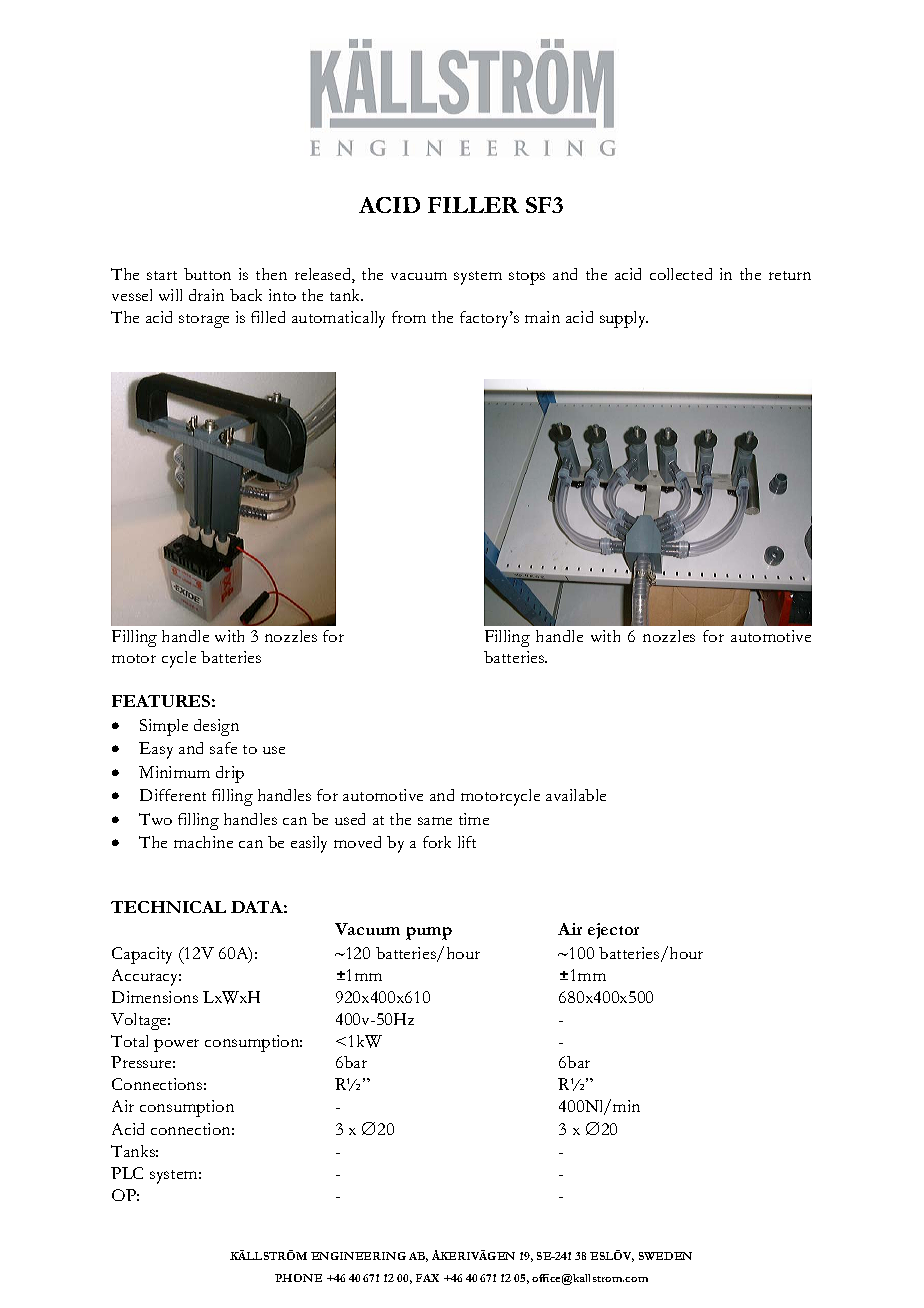 The height and width of the image is (1308, 924). What do you see at coordinates (427, 1278) in the image?
I see `FAX` at bounding box center [427, 1278].
